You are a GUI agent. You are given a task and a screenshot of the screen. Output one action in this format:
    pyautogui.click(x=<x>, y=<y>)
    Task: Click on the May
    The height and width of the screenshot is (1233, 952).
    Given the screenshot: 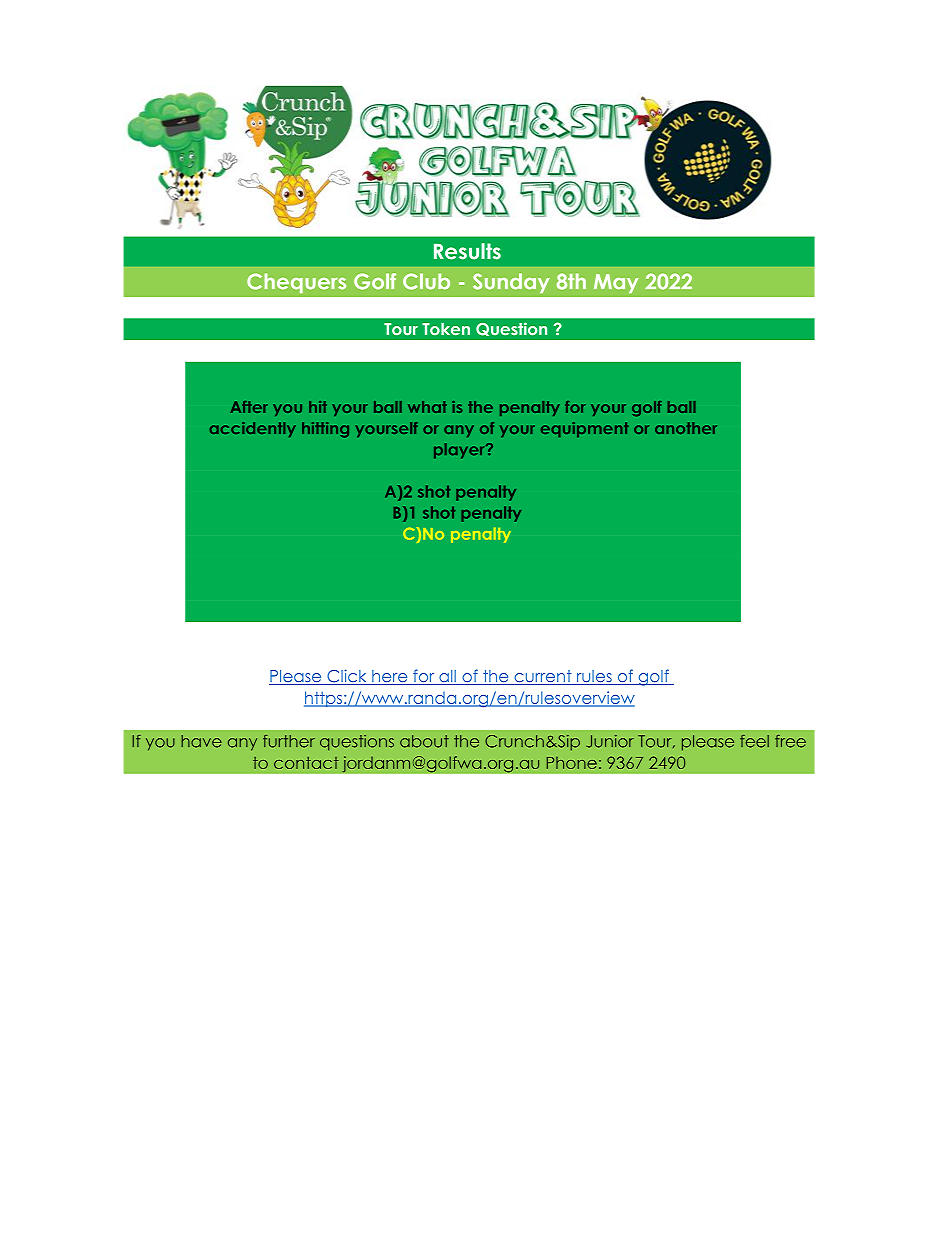 What is the action you would take?
    pyautogui.click(x=616, y=283)
